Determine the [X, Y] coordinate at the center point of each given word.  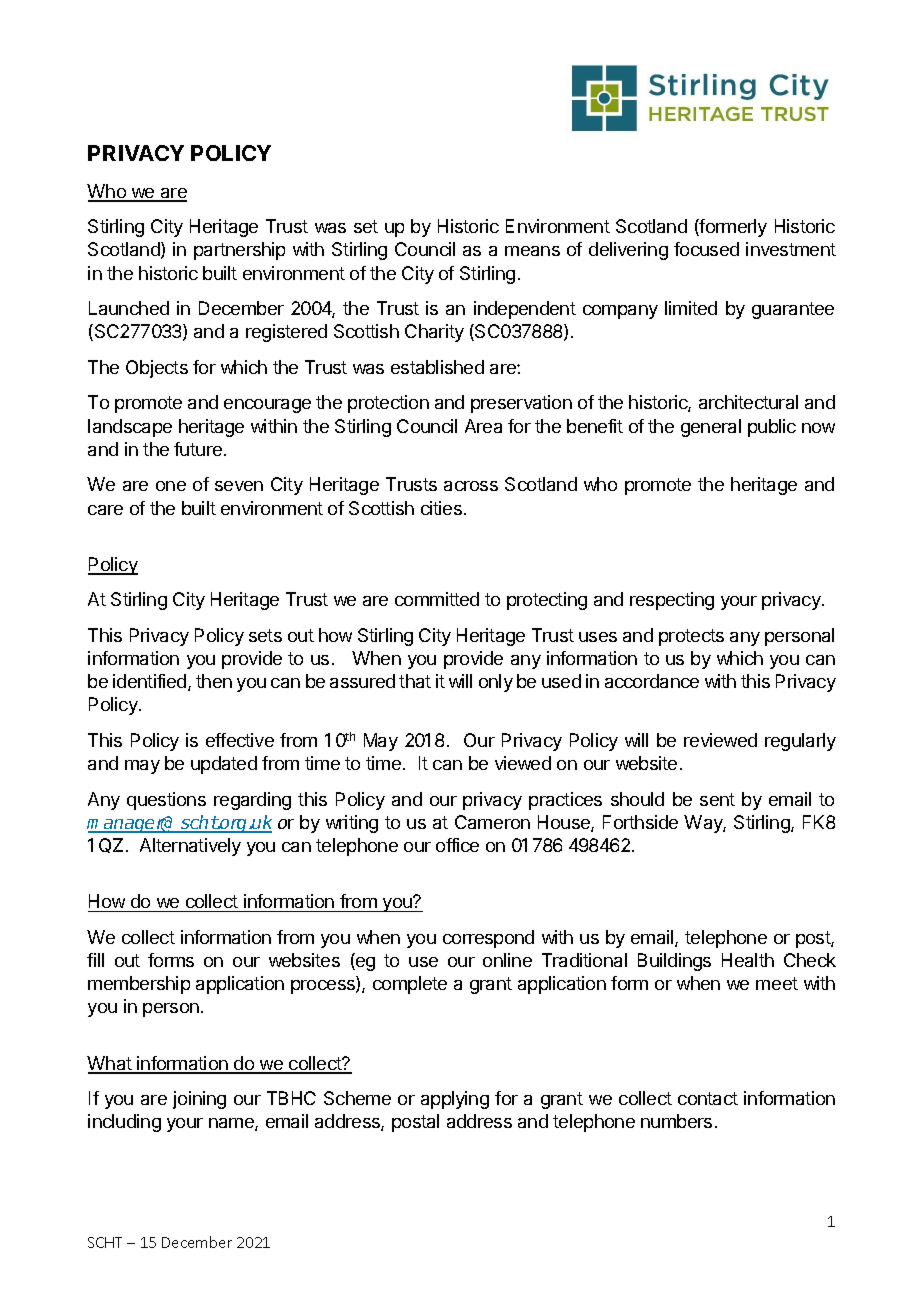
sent [717, 799]
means [532, 251]
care [105, 510]
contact [708, 1098]
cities [441, 508]
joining [199, 1100]
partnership [239, 251]
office [457, 845]
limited [691, 308]
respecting [672, 601]
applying [455, 1100]
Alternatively [190, 847]
